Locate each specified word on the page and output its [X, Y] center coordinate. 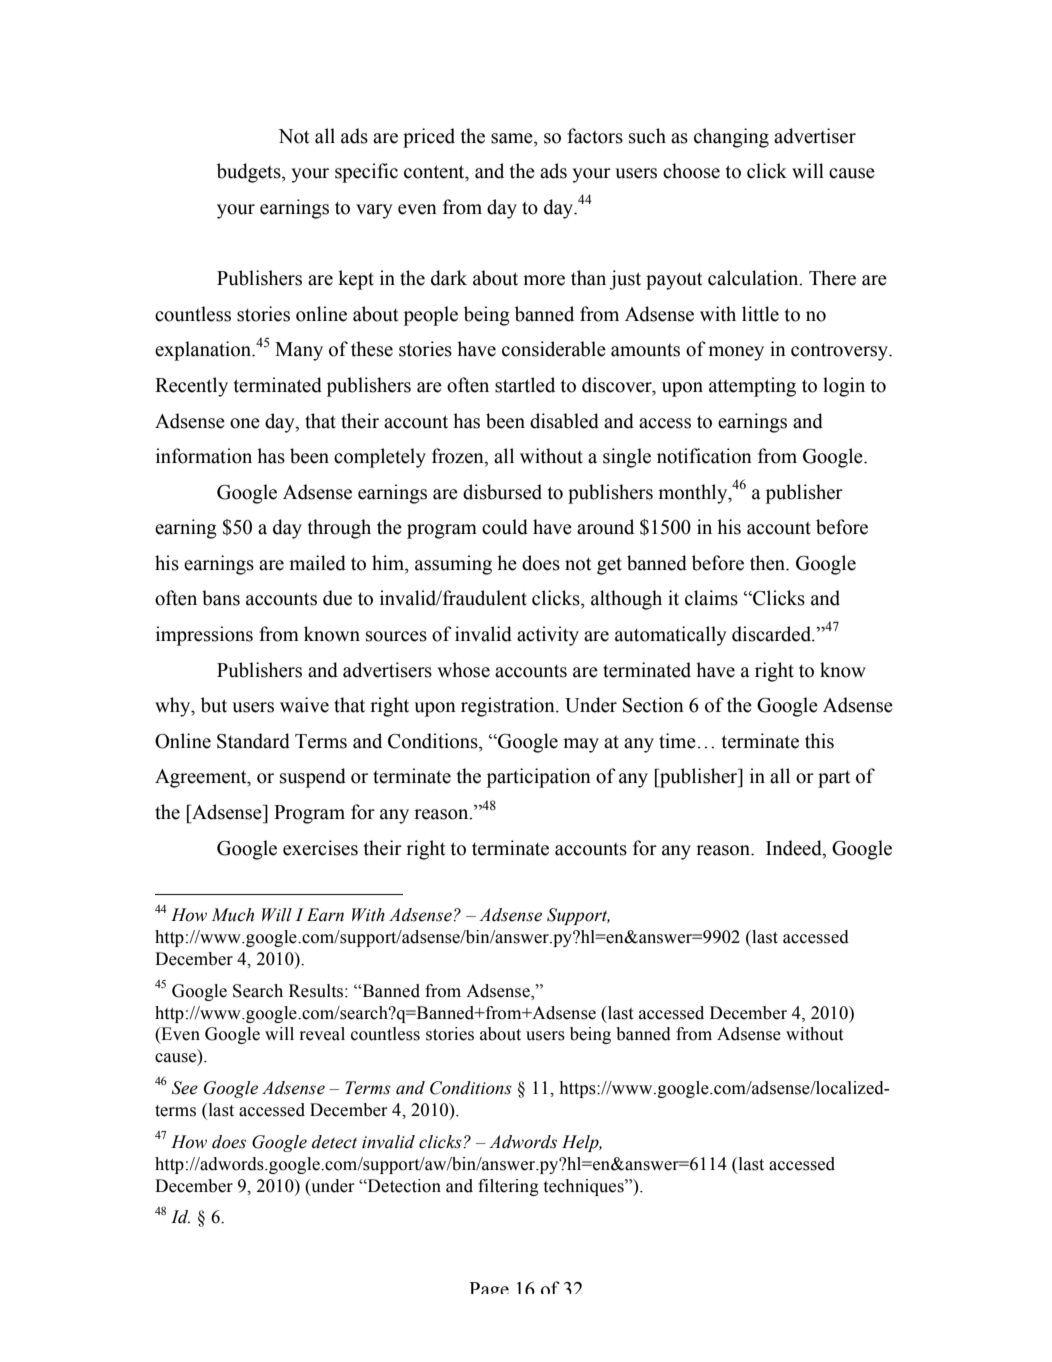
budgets [250, 173]
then [769, 563]
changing [731, 138]
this [819, 741]
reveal [322, 1034]
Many [299, 351]
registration [509, 707]
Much [232, 915]
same [513, 138]
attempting [752, 387]
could [505, 527]
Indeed [795, 848]
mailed [318, 563]
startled [525, 385]
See [185, 1088]
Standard [253, 741]
